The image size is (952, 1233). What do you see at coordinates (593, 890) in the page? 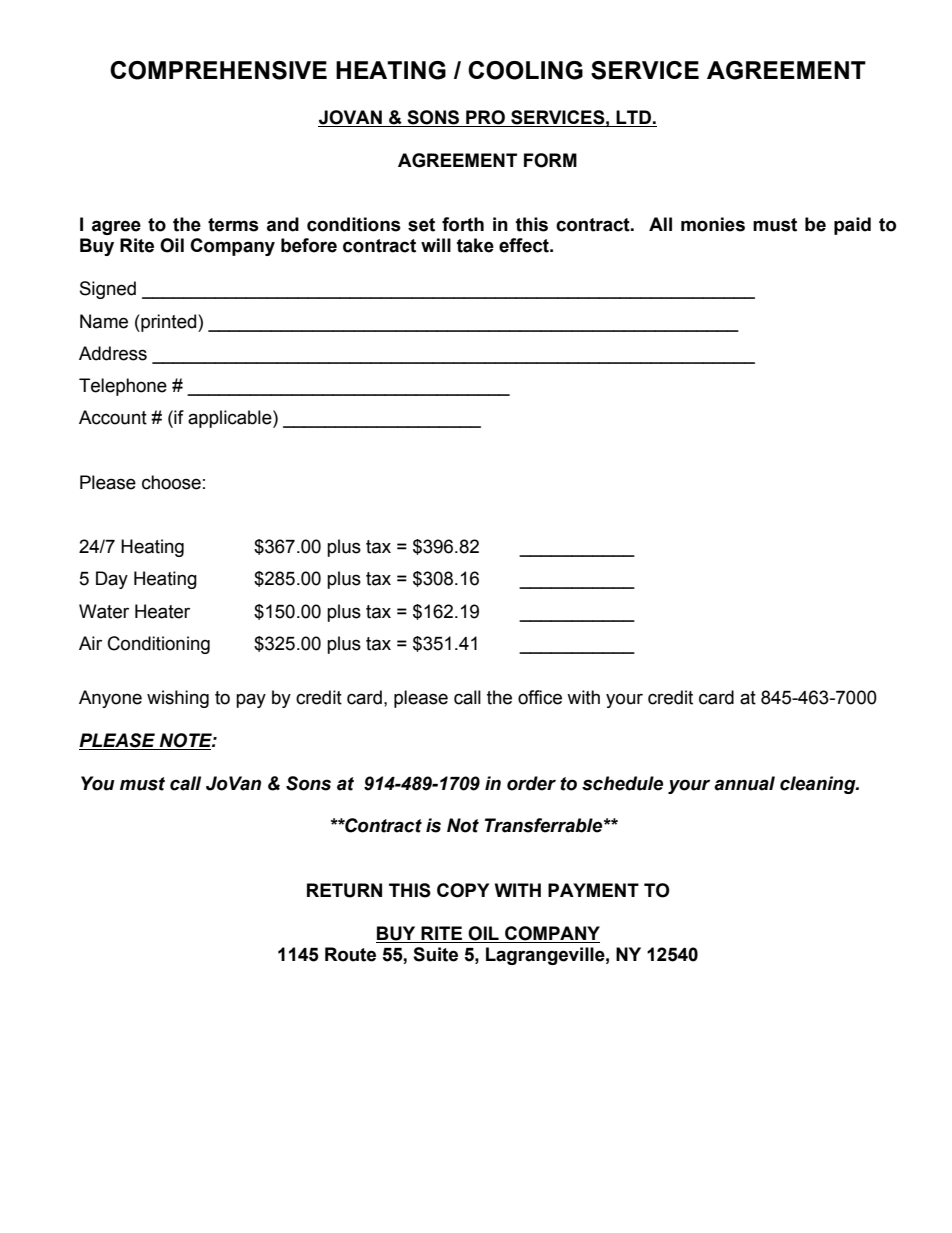
I see `PAYMENT` at bounding box center [593, 890].
